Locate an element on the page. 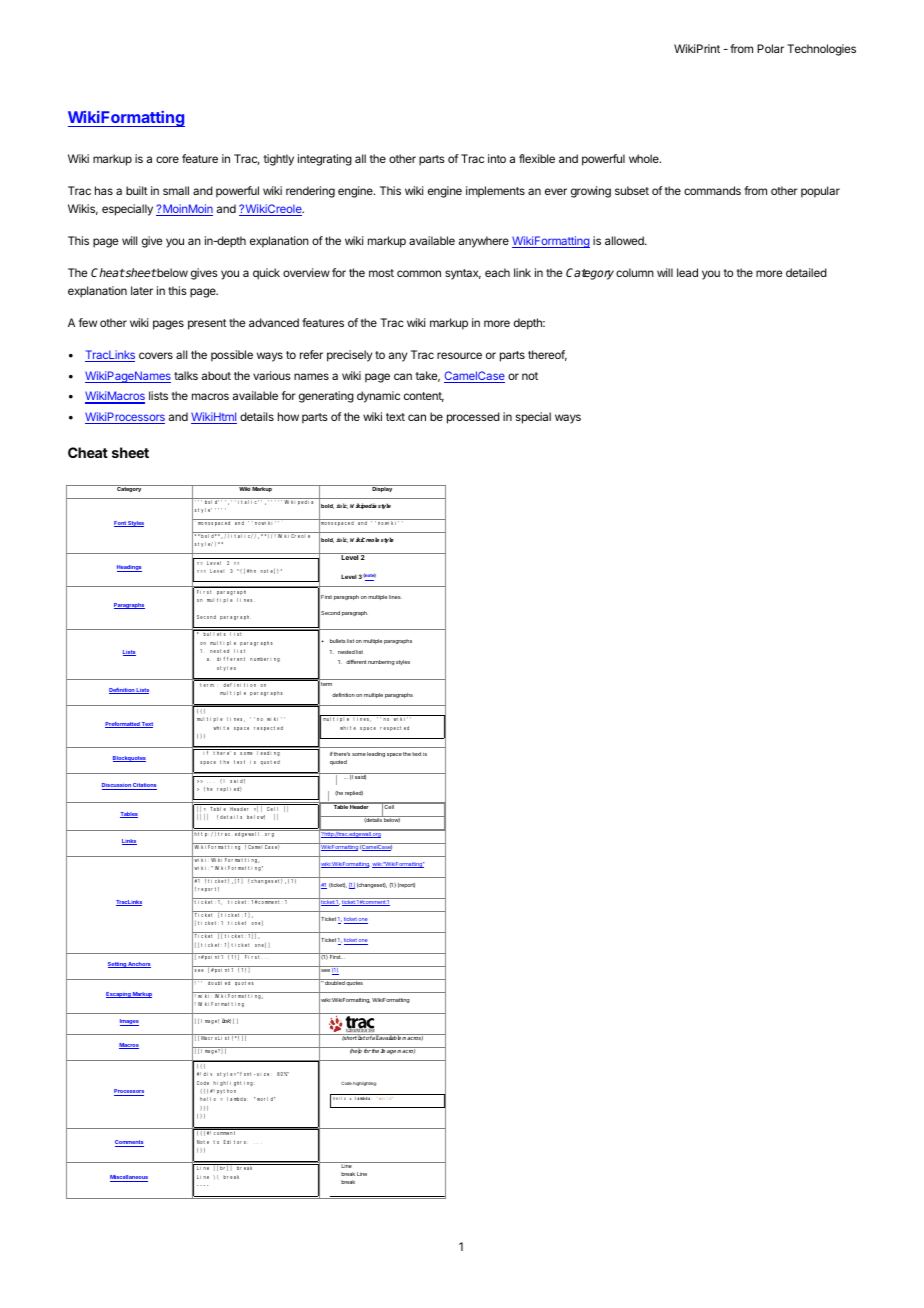 This page has height=1308, width=924. detailed is located at coordinates (806, 272).
